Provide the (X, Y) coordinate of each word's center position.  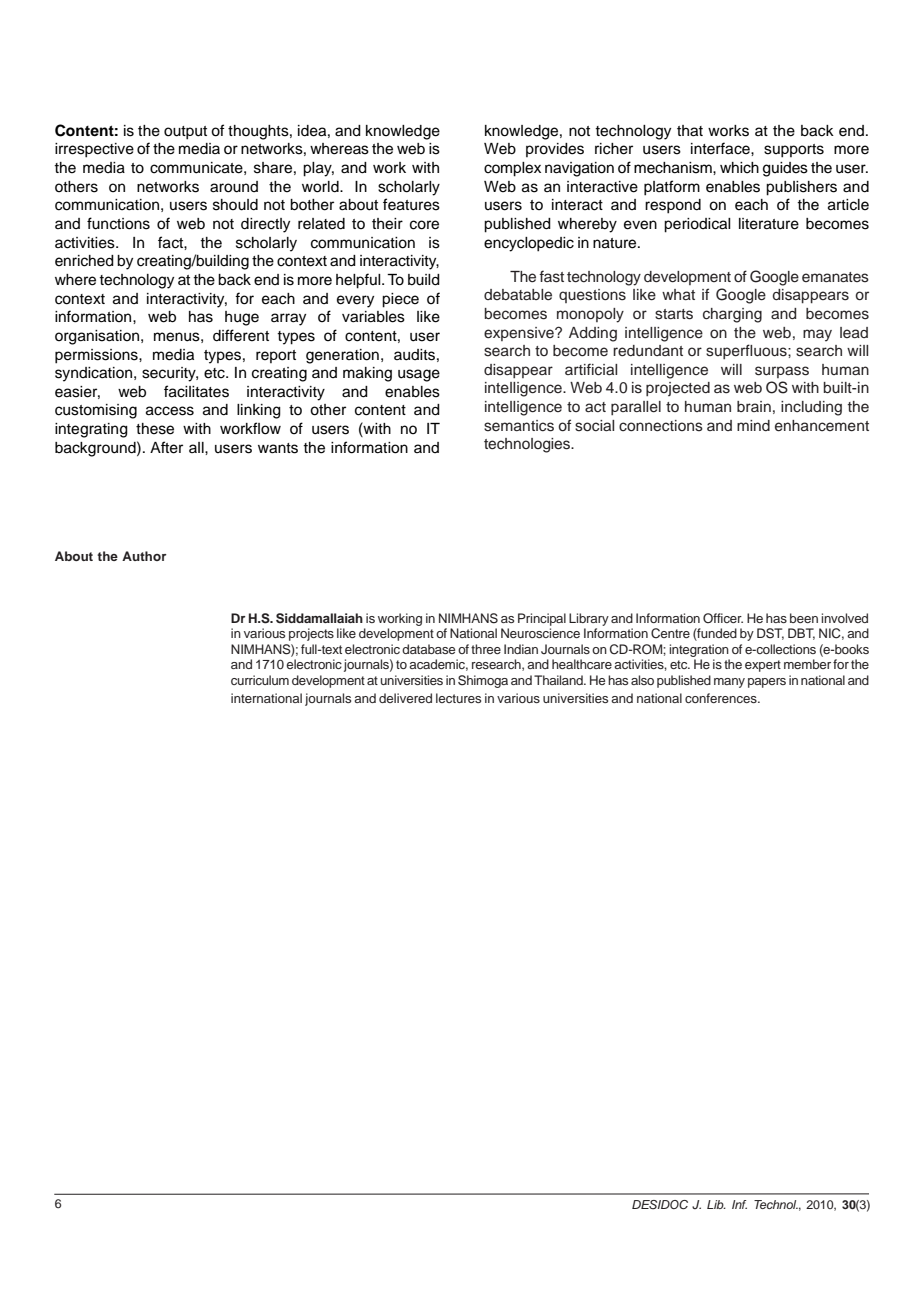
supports (794, 151)
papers (767, 683)
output (185, 133)
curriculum (260, 680)
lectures (458, 698)
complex (512, 169)
